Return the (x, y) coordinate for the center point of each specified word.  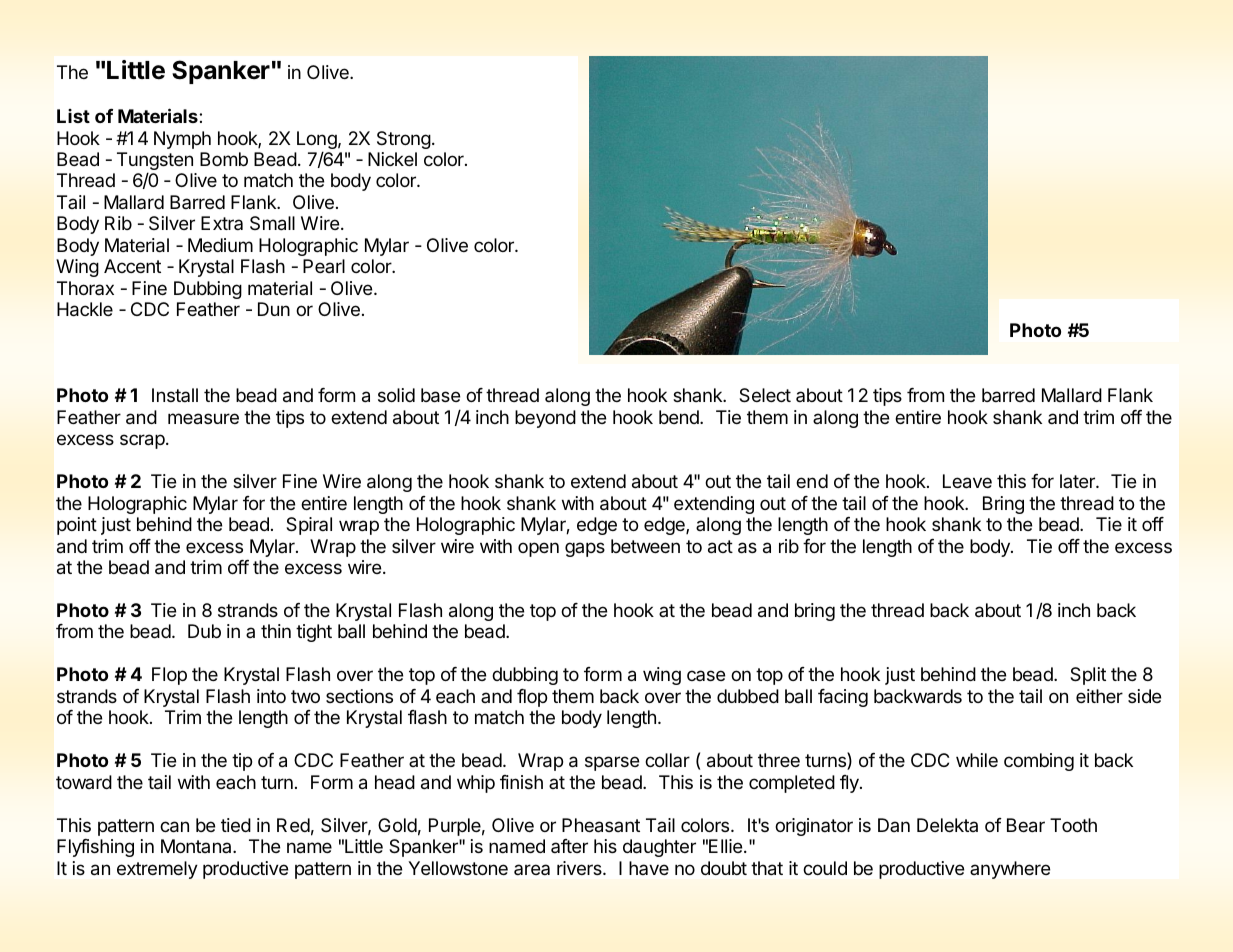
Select (765, 395)
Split (1088, 676)
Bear (1026, 825)
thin (276, 631)
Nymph (182, 140)
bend (680, 417)
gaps (585, 549)
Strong (404, 140)
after (569, 846)
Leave (967, 481)
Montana (197, 846)
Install (175, 395)
